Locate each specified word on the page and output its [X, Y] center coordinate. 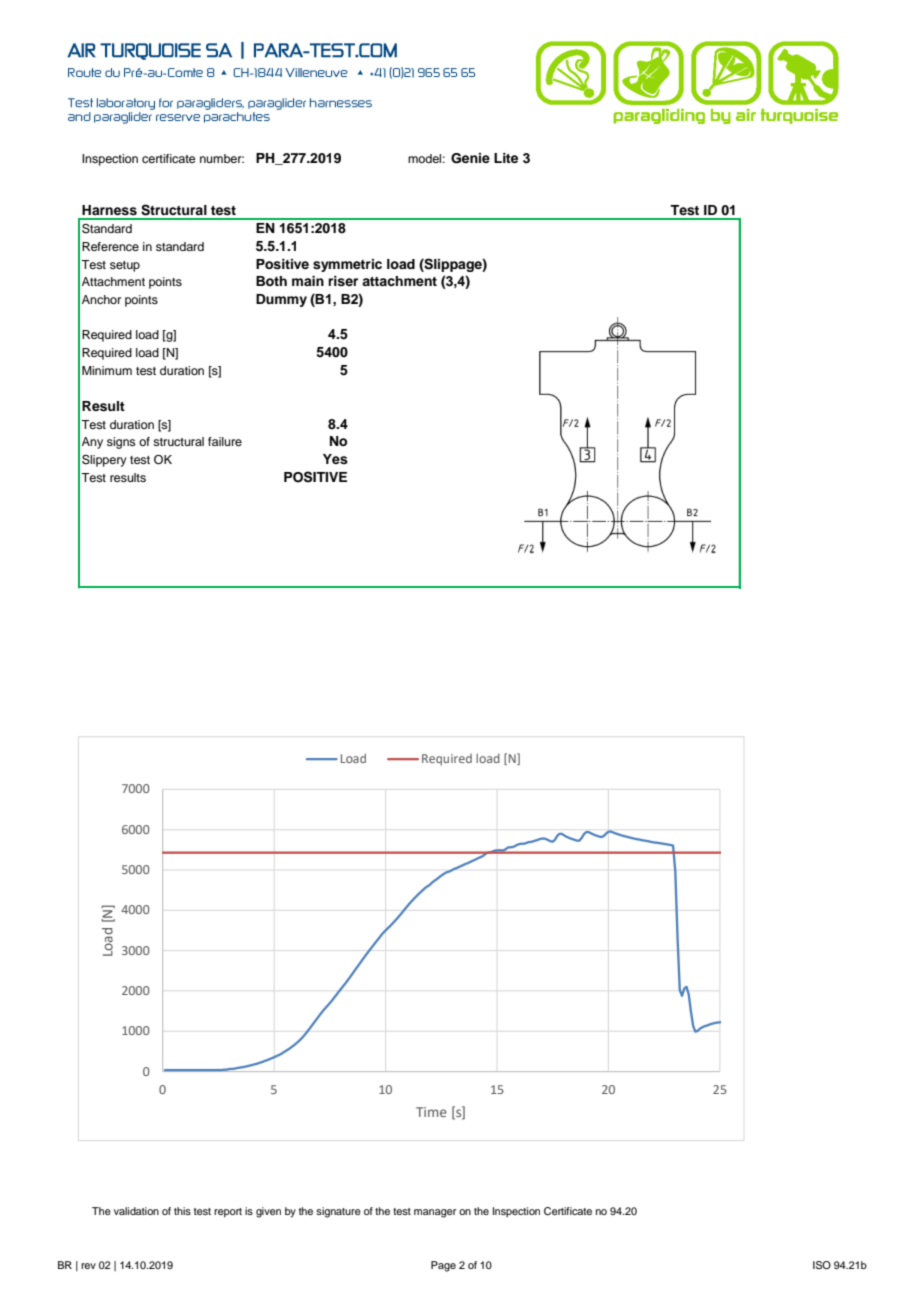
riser [343, 281]
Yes [335, 459]
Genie [470, 158]
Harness [109, 210]
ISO [822, 1265]
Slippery [104, 461]
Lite [506, 158]
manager [435, 1213]
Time [431, 1112]
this [182, 1211]
